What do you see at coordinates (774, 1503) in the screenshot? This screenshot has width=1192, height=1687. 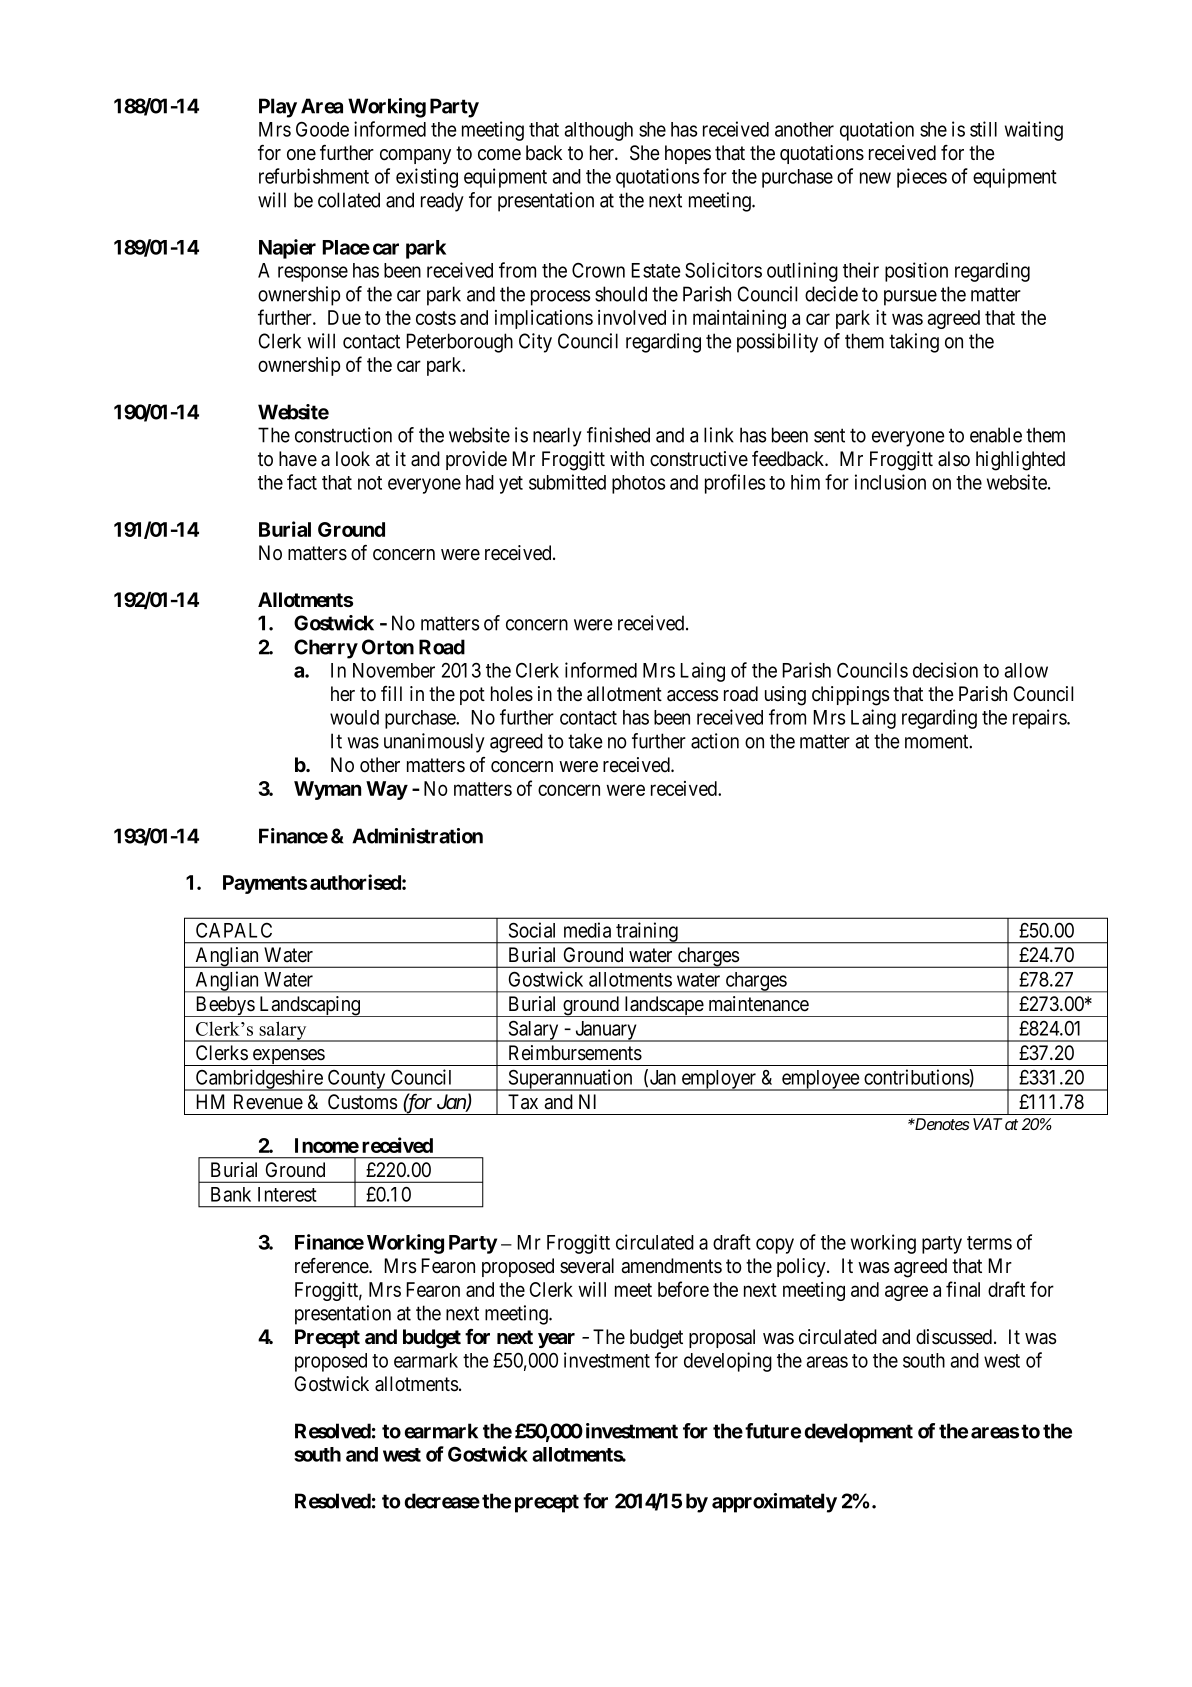 I see `approximately` at bounding box center [774, 1503].
